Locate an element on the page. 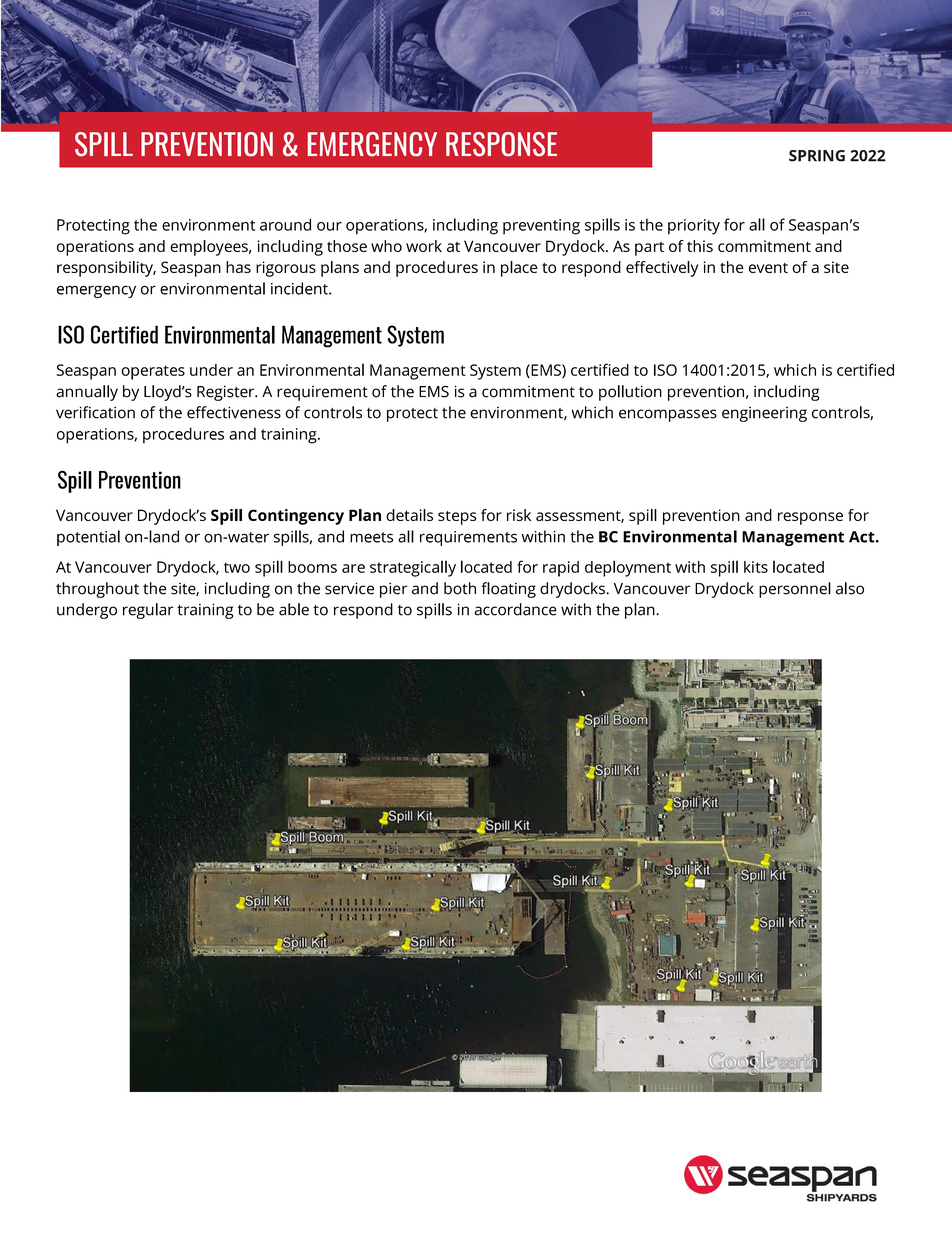 Image resolution: width=952 pixels, height=1233 pixels. has is located at coordinates (238, 267).
